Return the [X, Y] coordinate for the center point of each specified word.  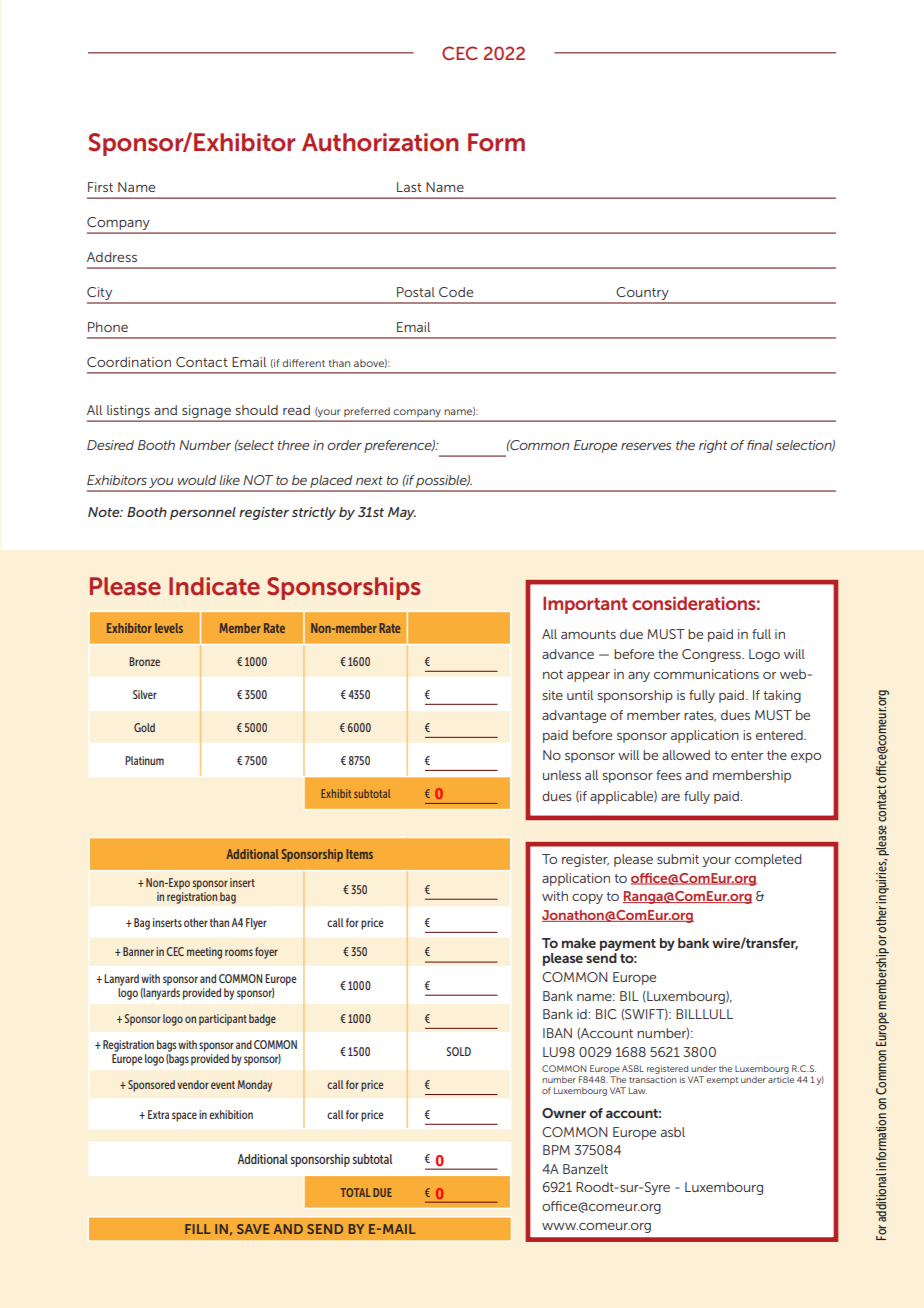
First [100, 187]
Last [409, 187]
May [402, 513]
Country [643, 295]
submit [678, 859]
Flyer [256, 924]
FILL [198, 1229]
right [713, 446]
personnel [203, 513]
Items [360, 854]
